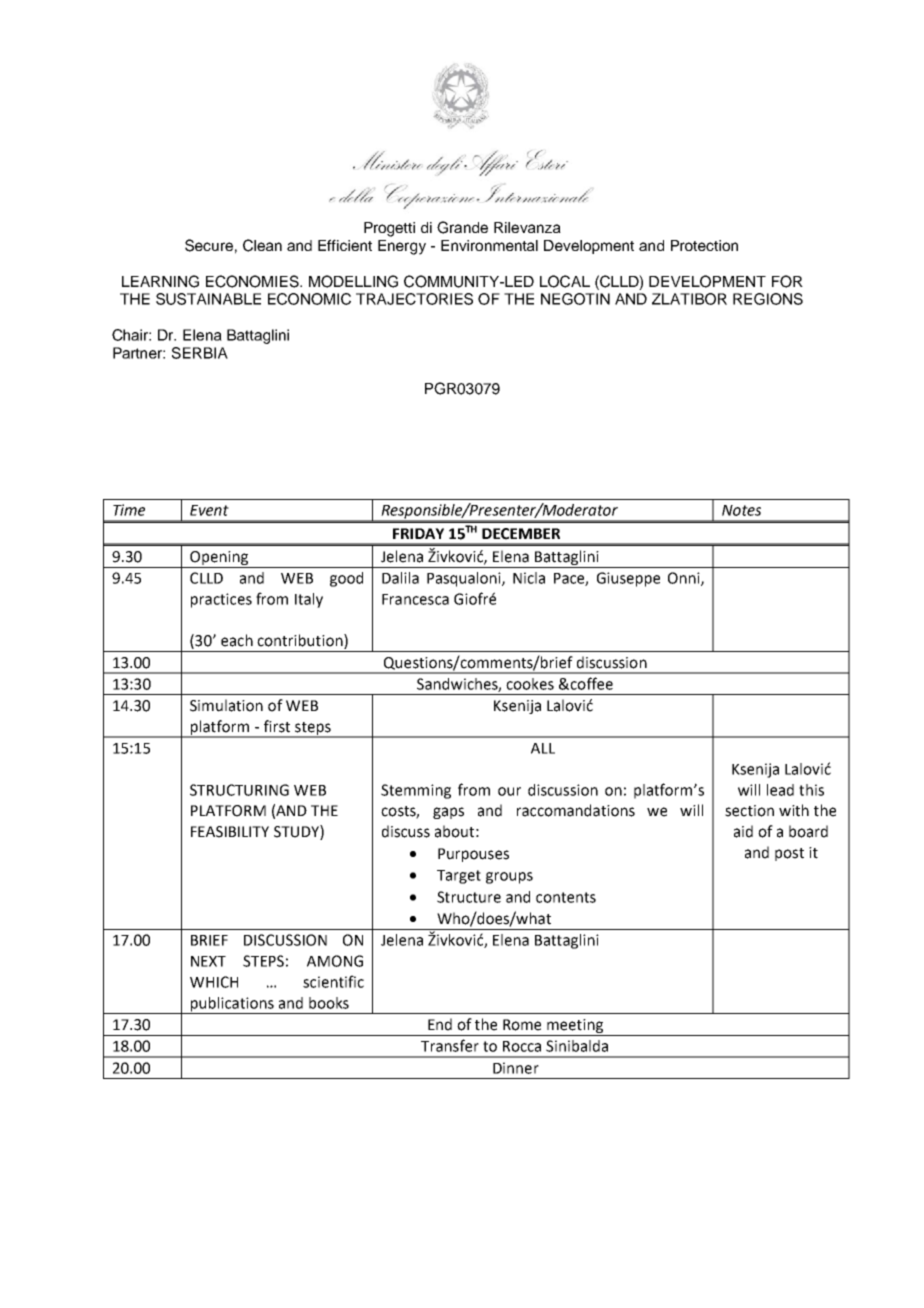 The height and width of the image is (1308, 924). Describe the element at coordinates (450, 1045) in the image. I see `Transfer` at that location.
